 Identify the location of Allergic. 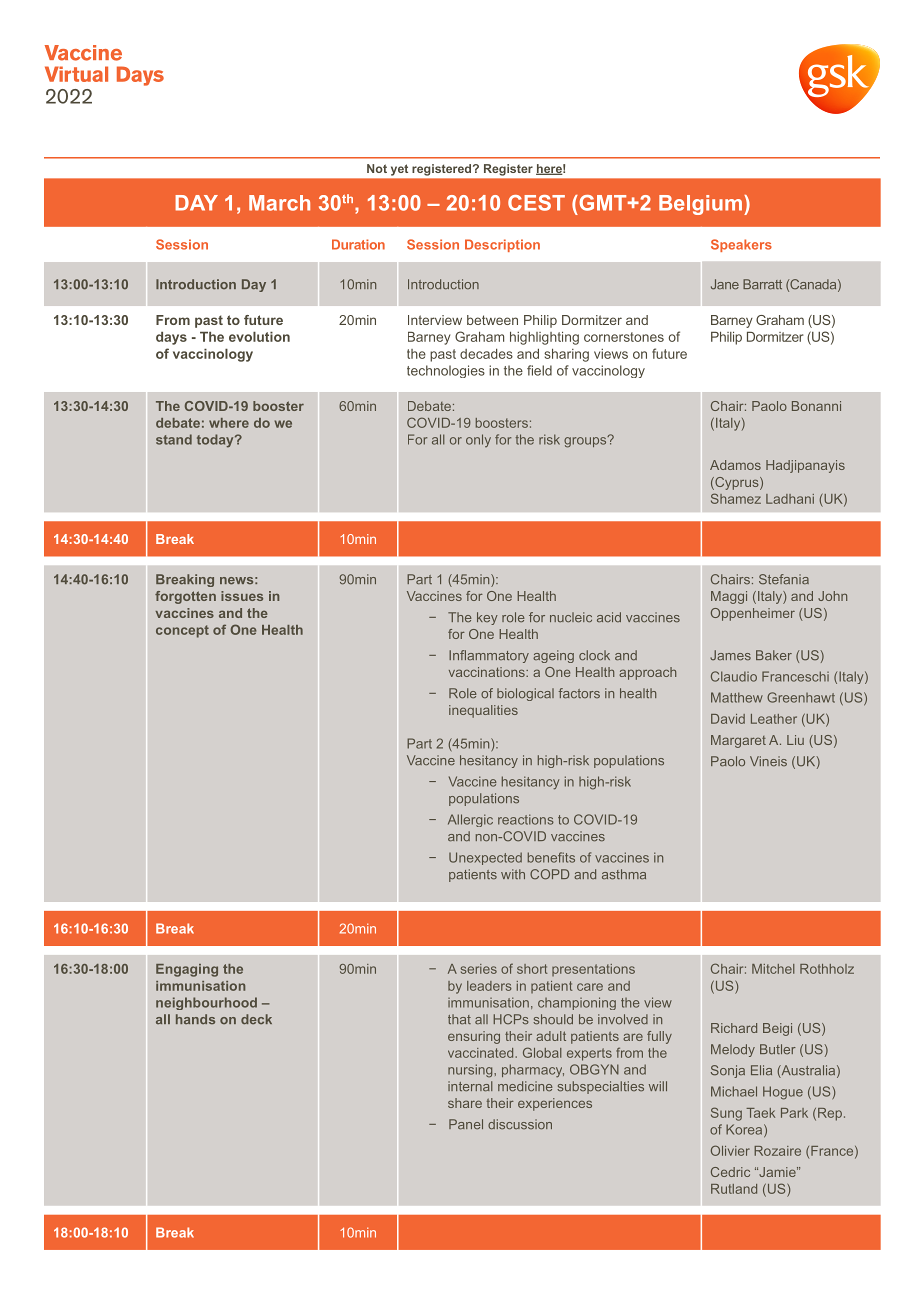
(470, 820).
